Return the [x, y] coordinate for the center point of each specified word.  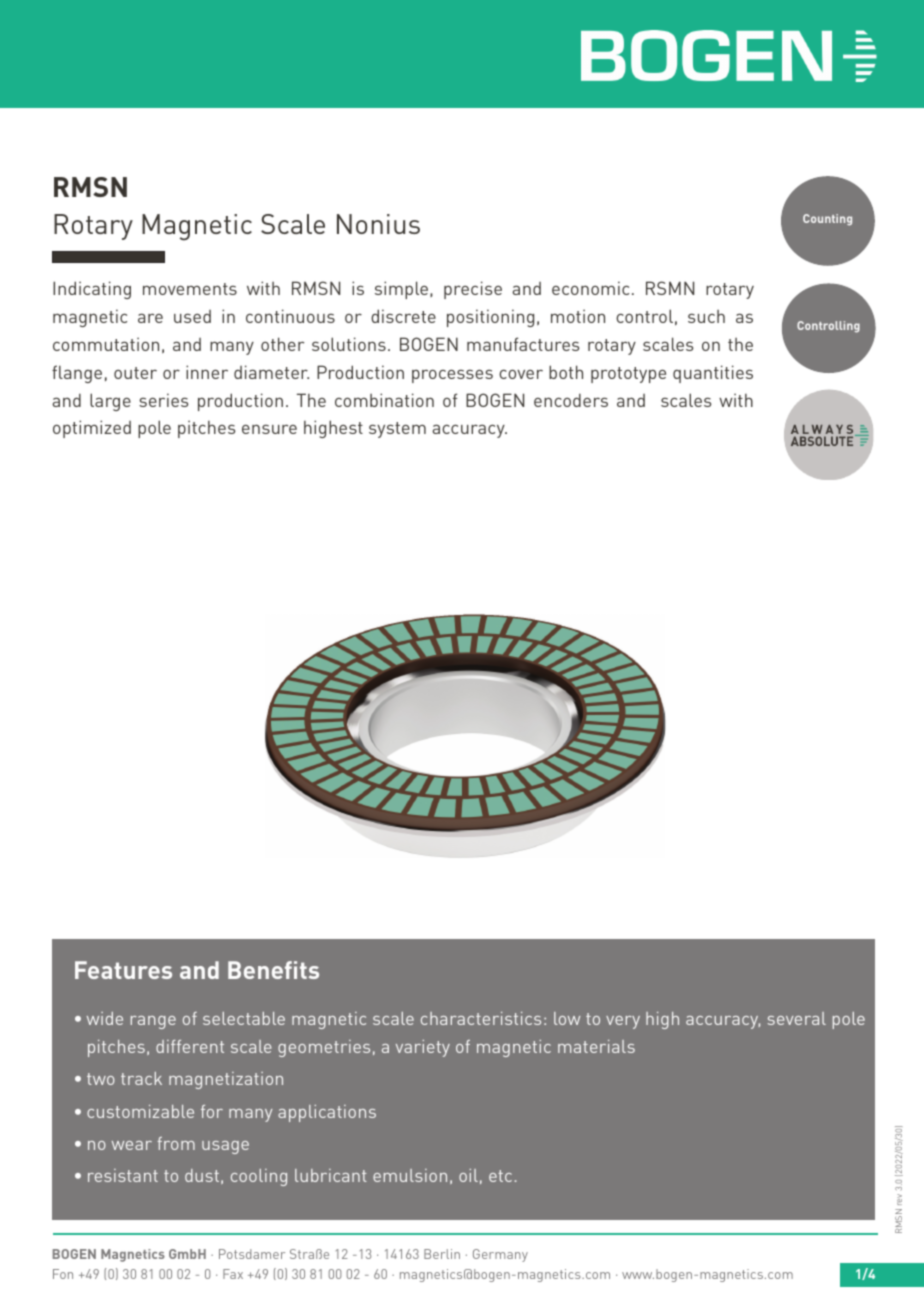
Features [123, 970]
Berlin [442, 1254]
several [797, 1018]
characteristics [481, 1018]
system [397, 430]
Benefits [273, 970]
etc [500, 1176]
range [153, 1022]
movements [190, 289]
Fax [233, 1274]
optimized [92, 429]
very [623, 1022]
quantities [713, 374]
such [706, 316]
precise [473, 290]
